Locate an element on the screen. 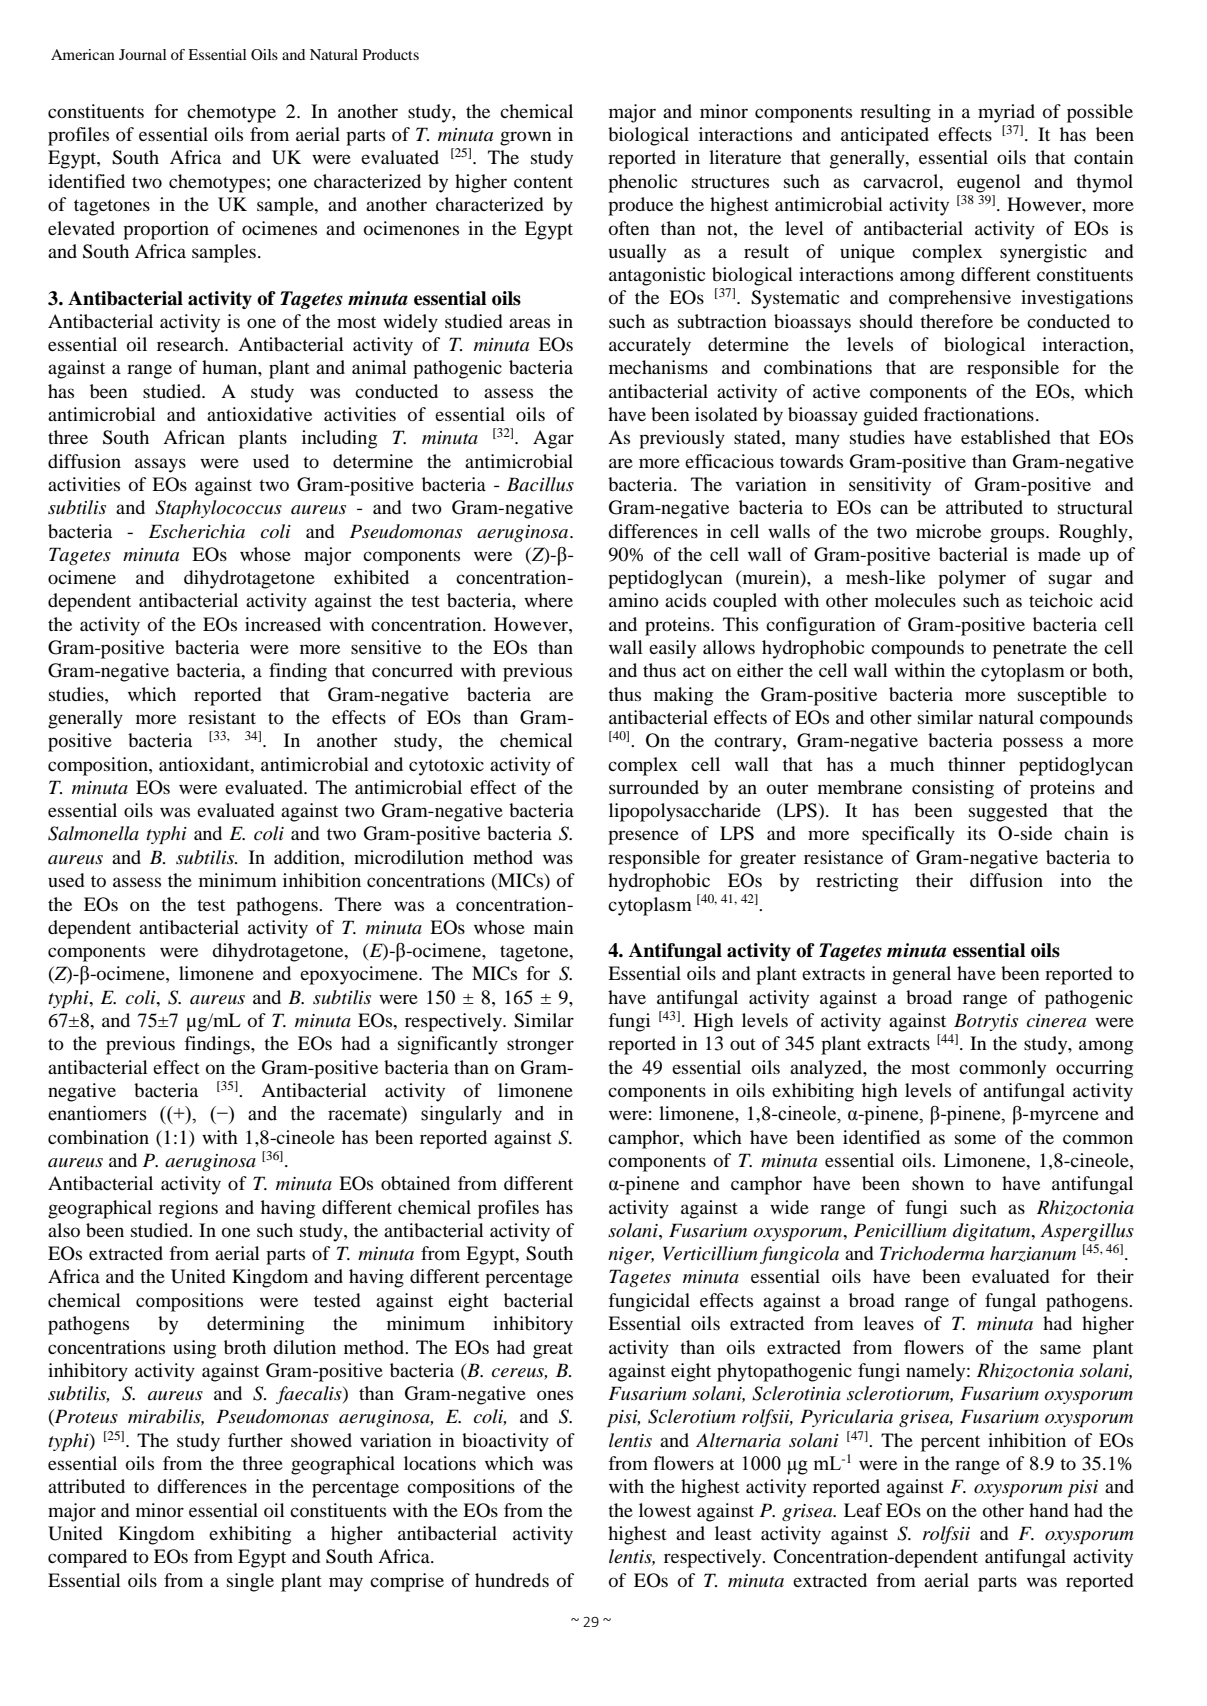 The height and width of the screenshot is (1706, 1207). stronger is located at coordinates (540, 1046).
